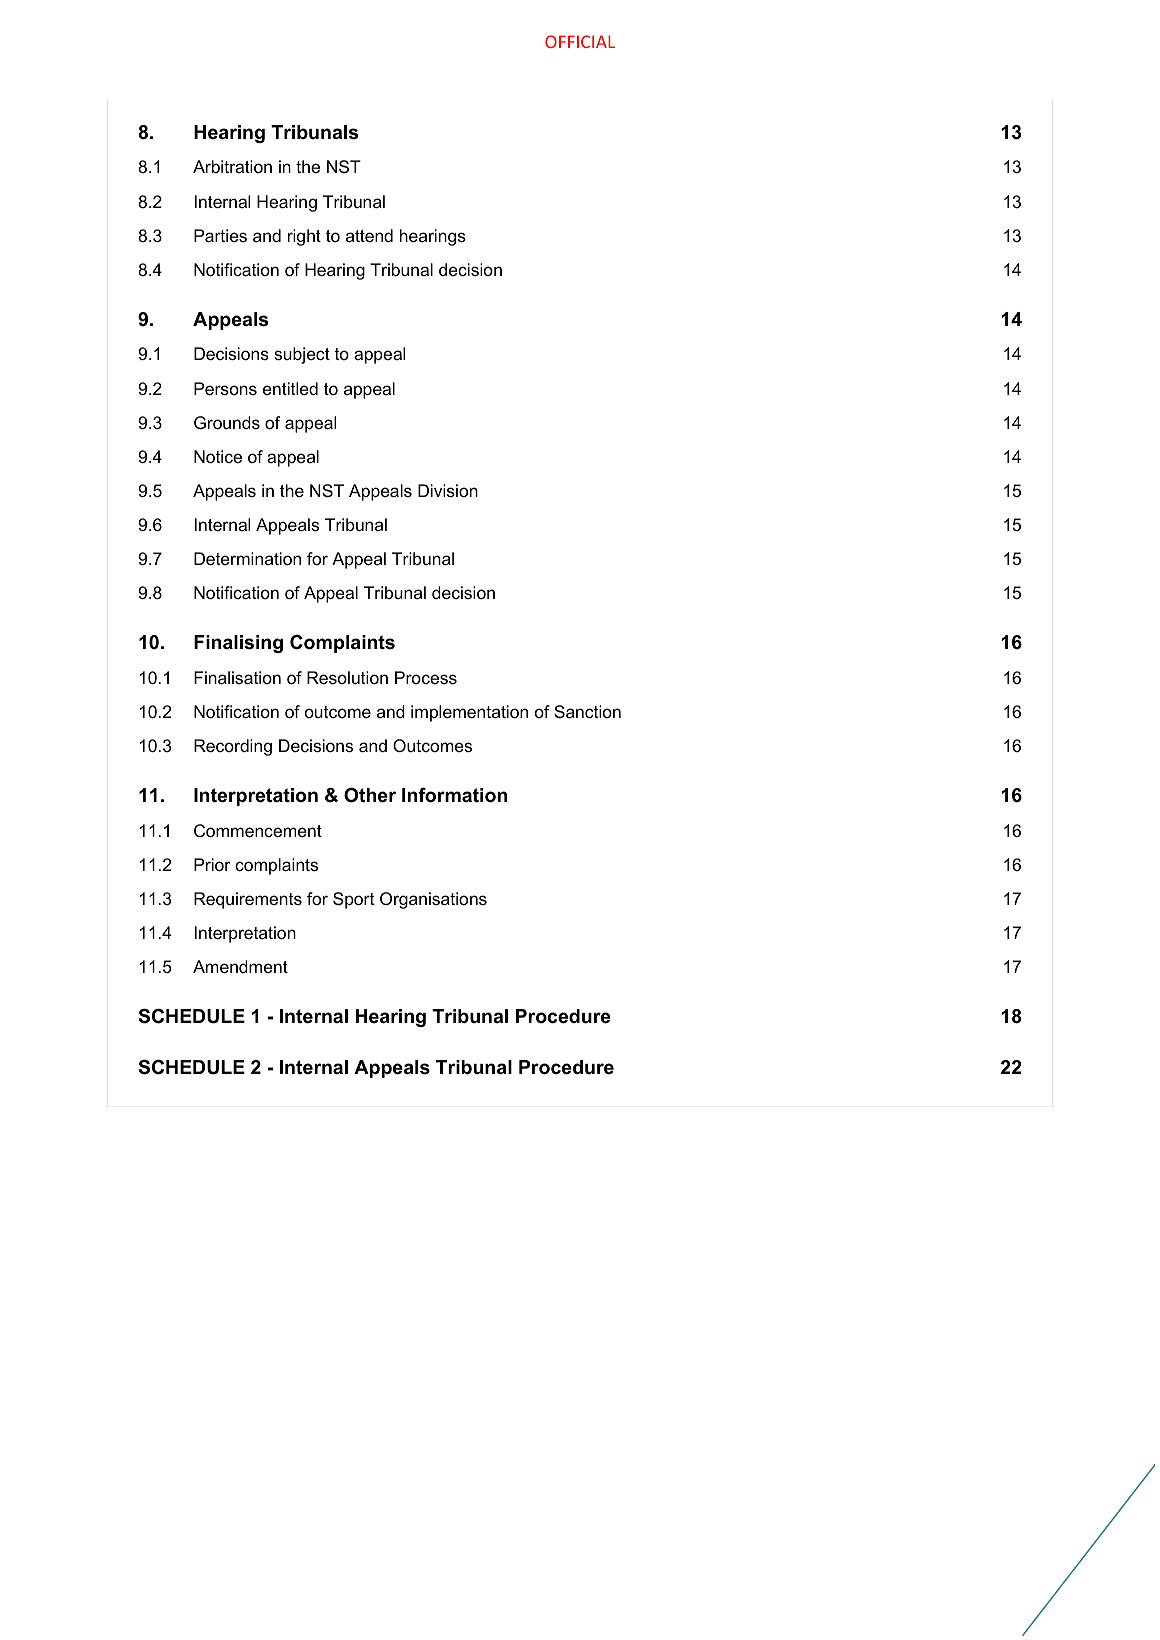 Image resolution: width=1160 pixels, height=1640 pixels. What do you see at coordinates (347, 678) in the page?
I see `Resolution` at bounding box center [347, 678].
